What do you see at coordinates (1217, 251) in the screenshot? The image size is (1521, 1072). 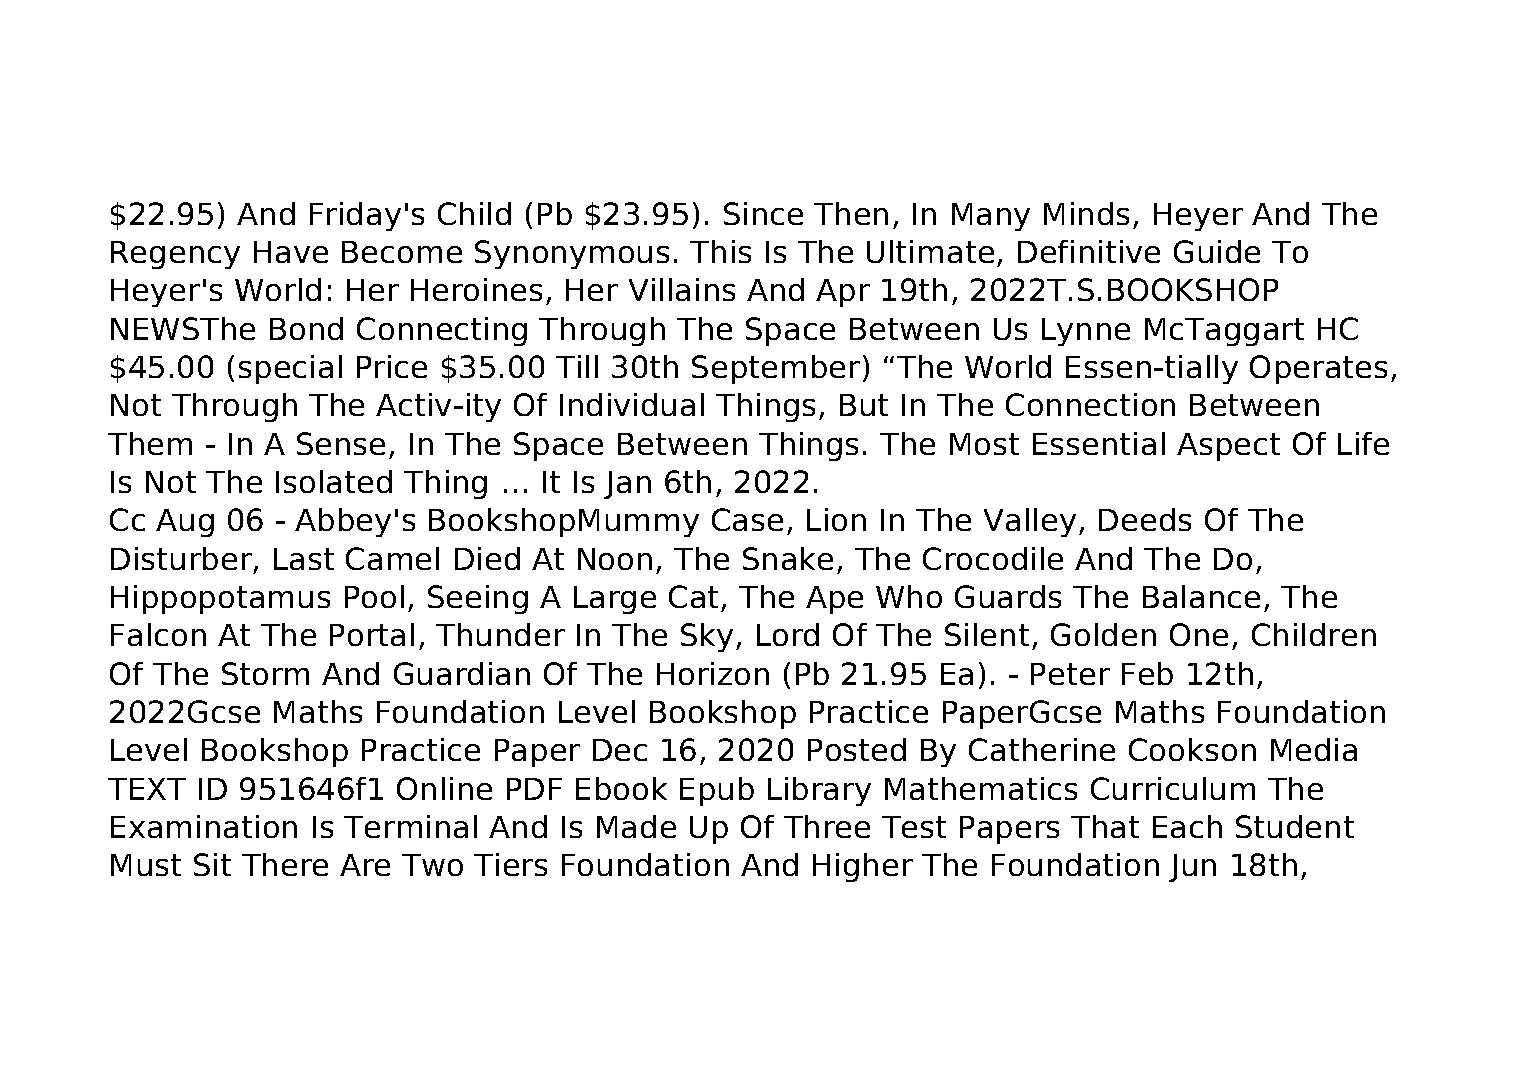 I see `Guide` at bounding box center [1217, 251].
